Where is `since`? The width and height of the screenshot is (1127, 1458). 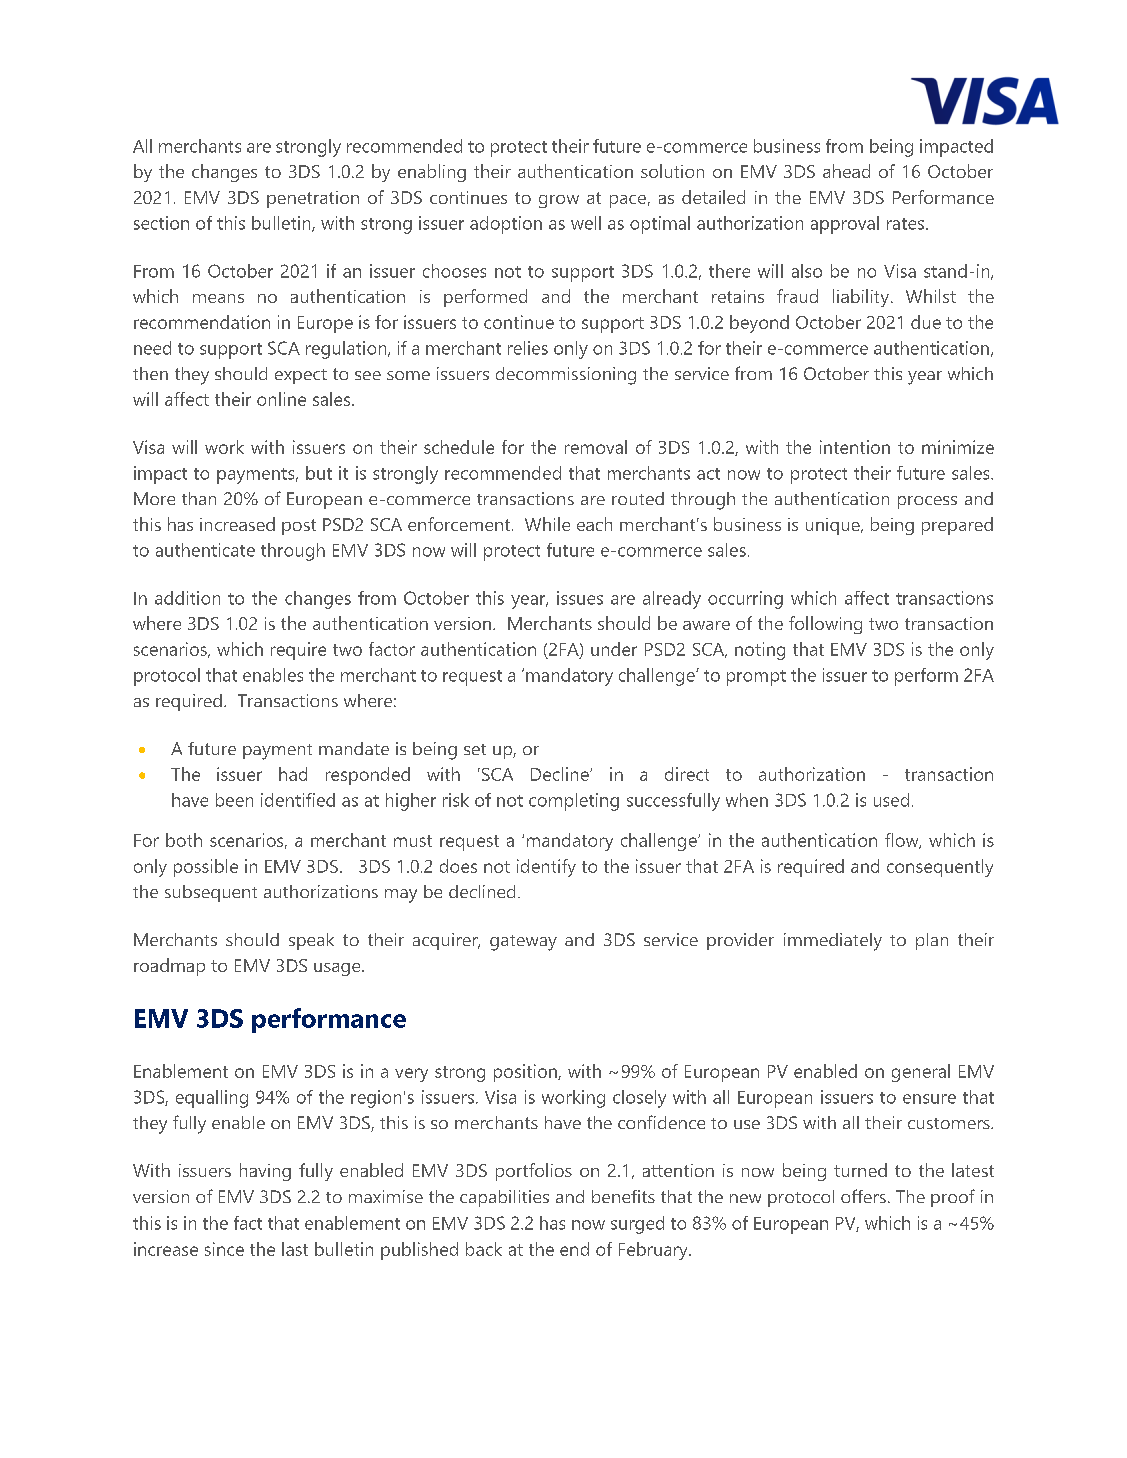 since is located at coordinates (224, 1249).
